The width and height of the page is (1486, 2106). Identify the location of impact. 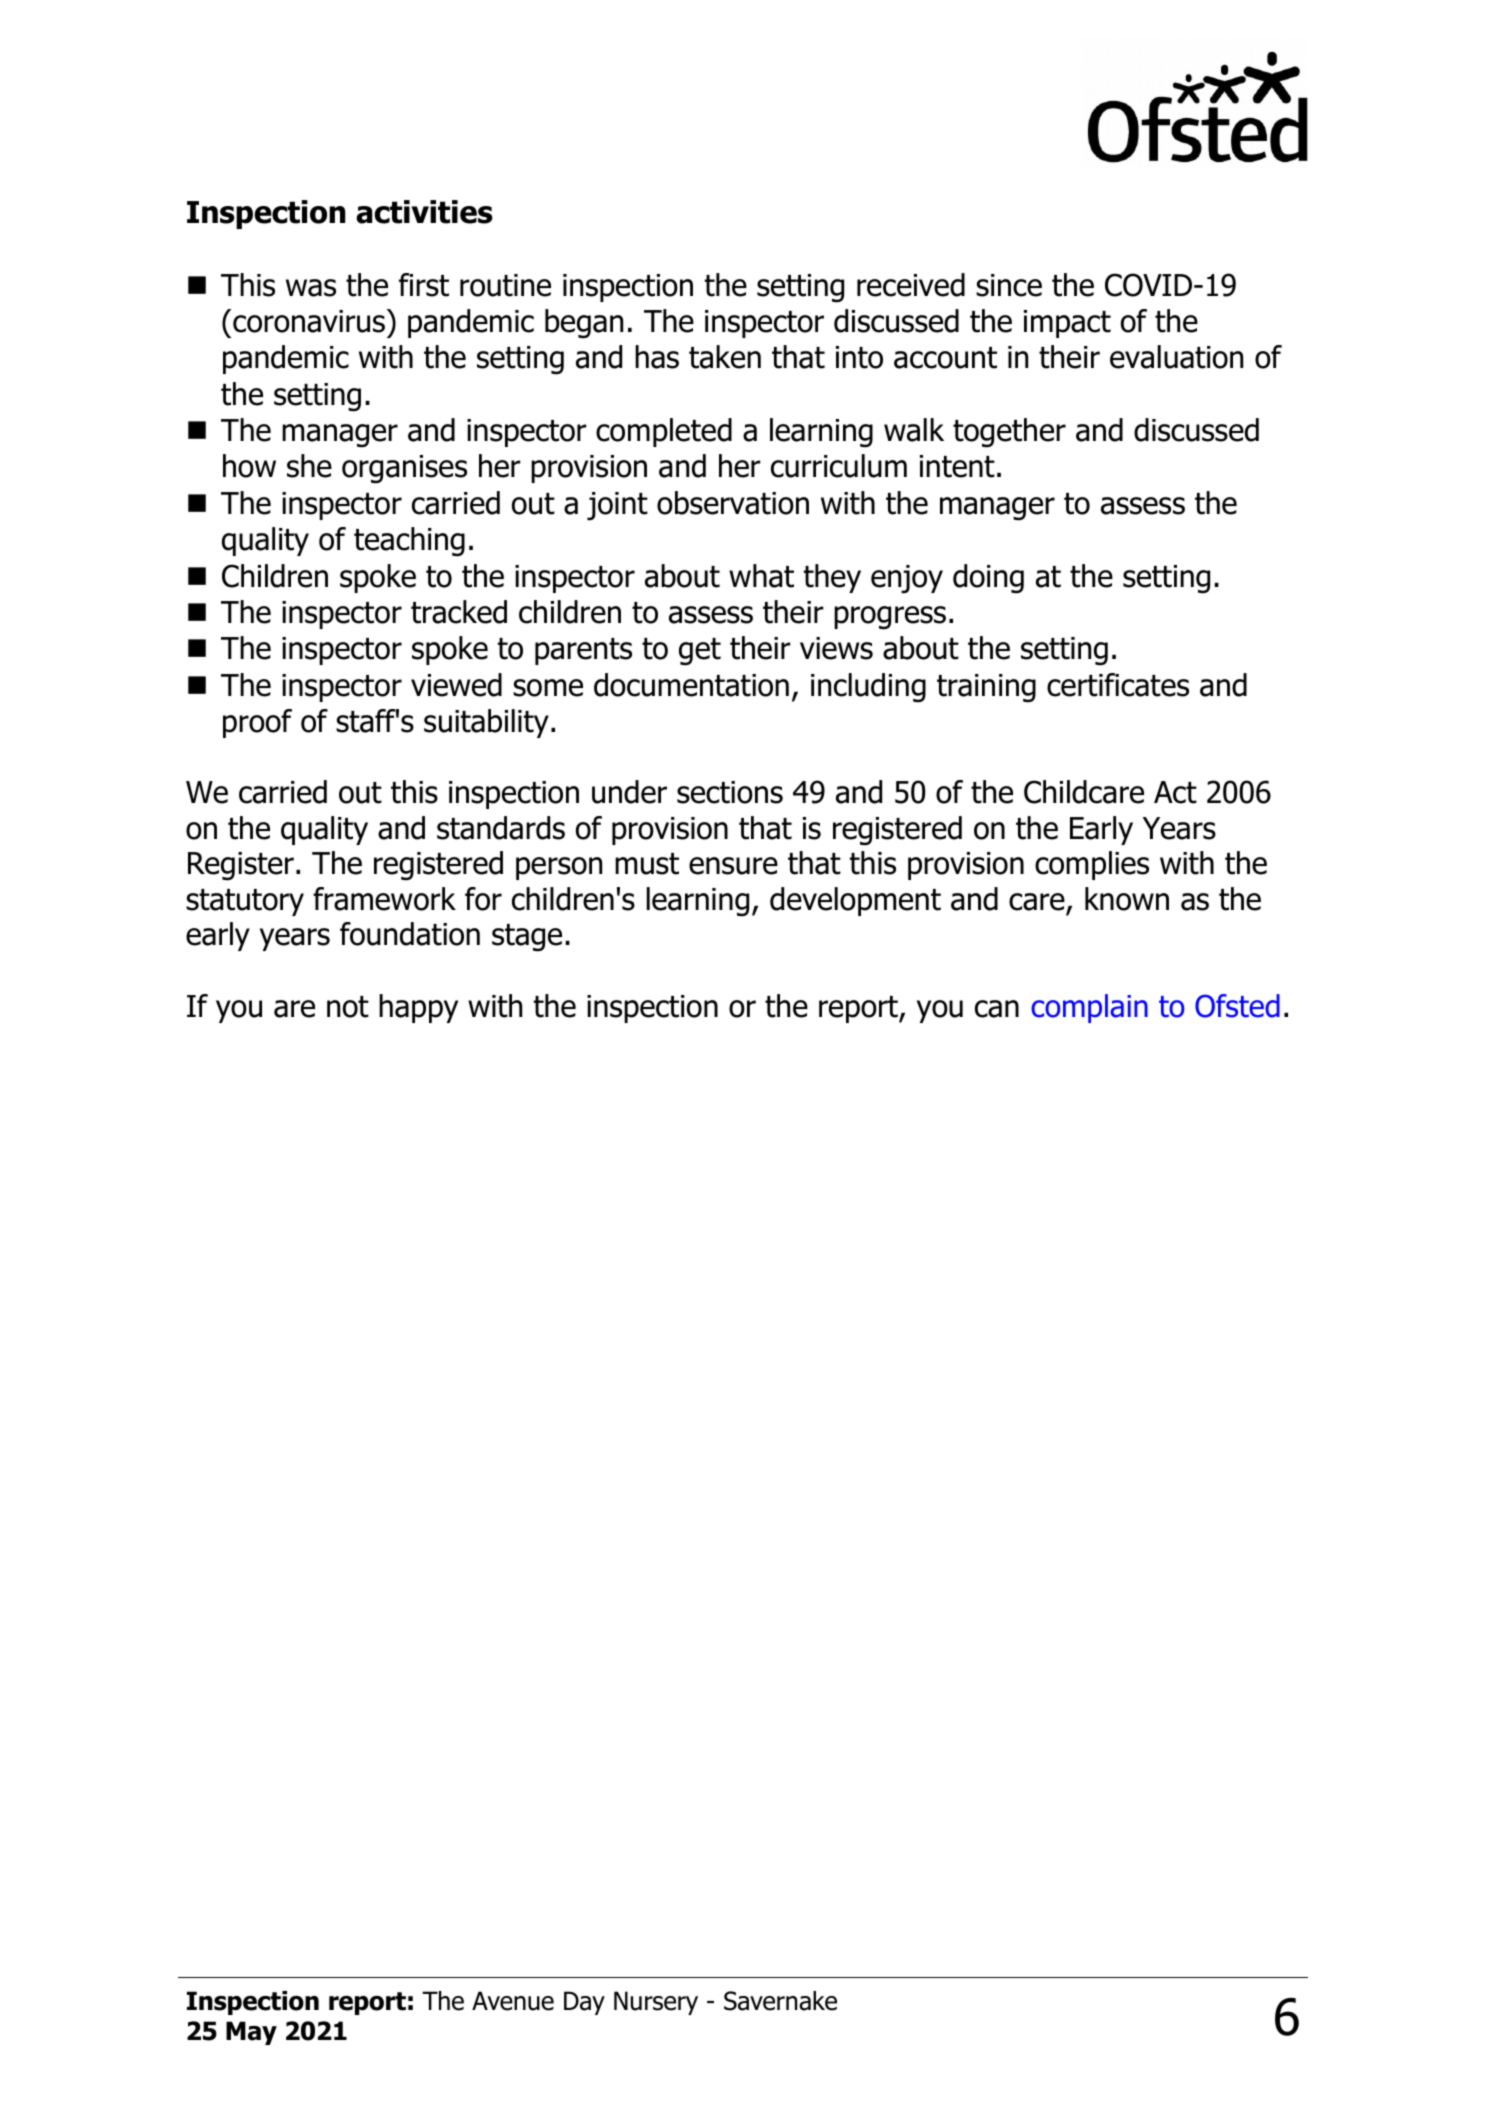
(1067, 324).
